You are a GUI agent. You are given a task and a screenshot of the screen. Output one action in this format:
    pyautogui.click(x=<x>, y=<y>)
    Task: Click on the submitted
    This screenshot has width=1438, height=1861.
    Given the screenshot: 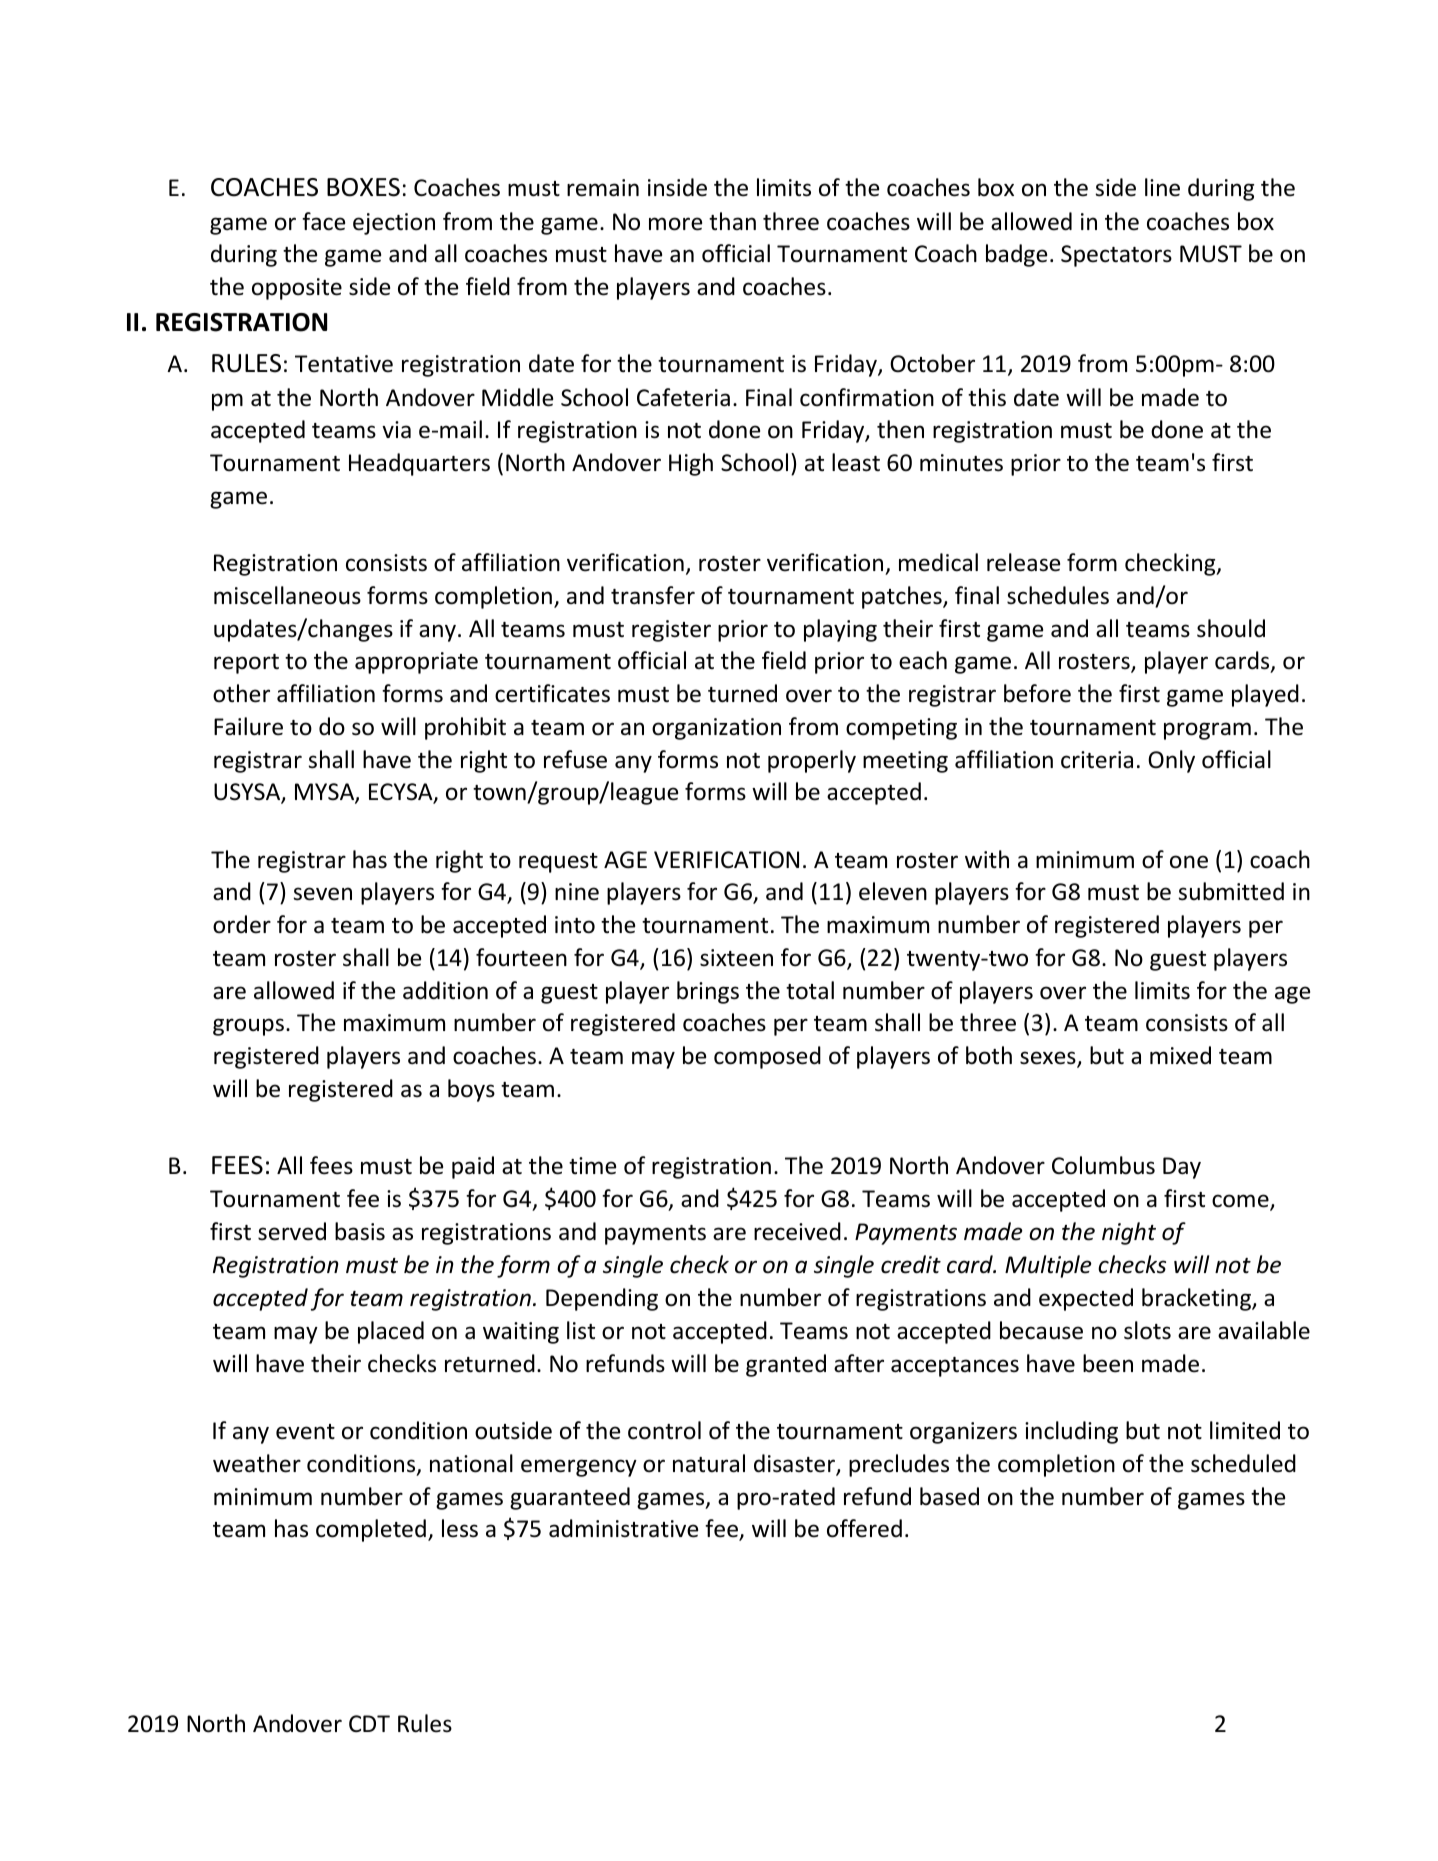 What is the action you would take?
    pyautogui.click(x=1231, y=891)
